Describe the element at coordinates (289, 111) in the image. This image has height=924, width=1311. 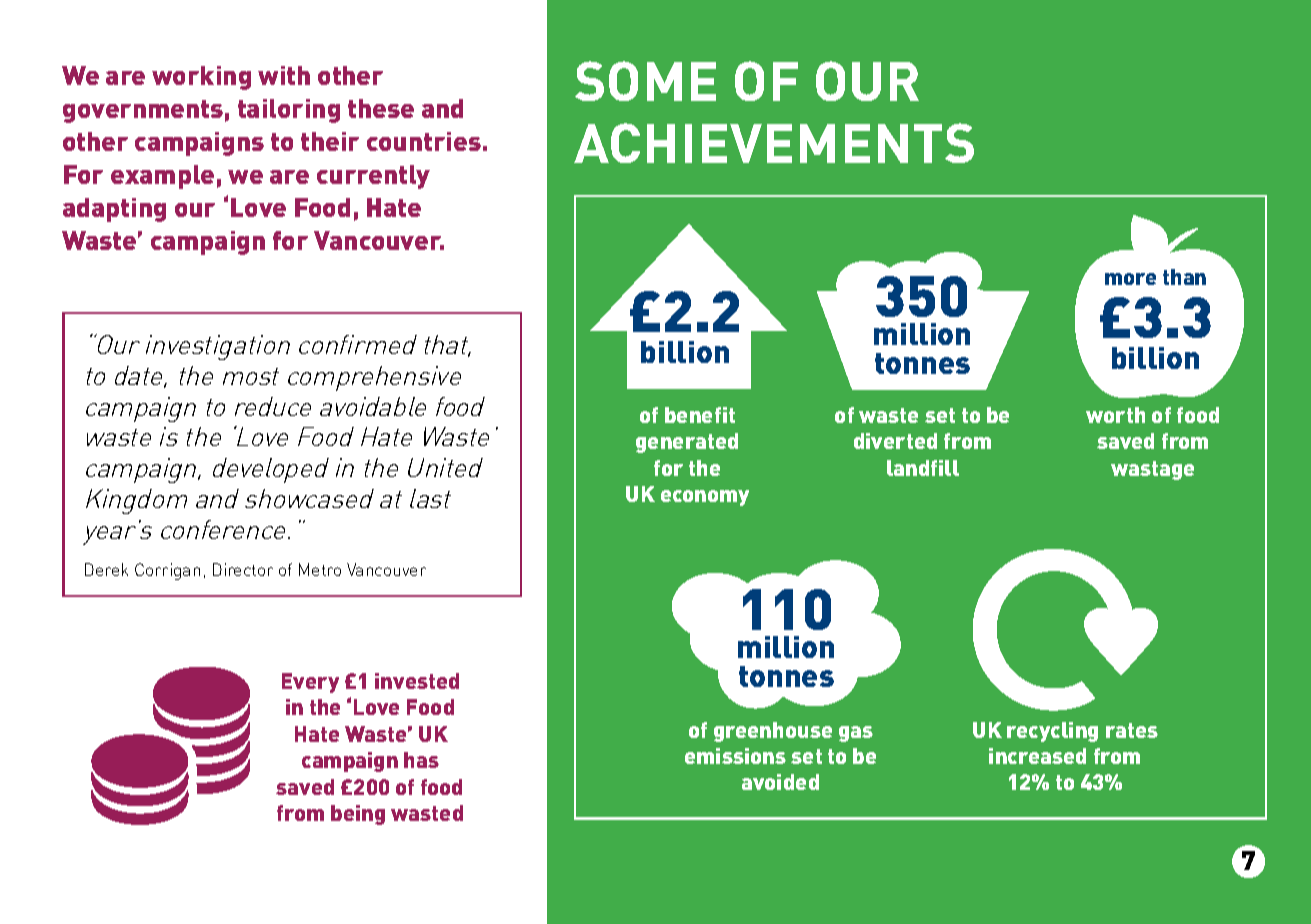
I see `tailoring` at that location.
